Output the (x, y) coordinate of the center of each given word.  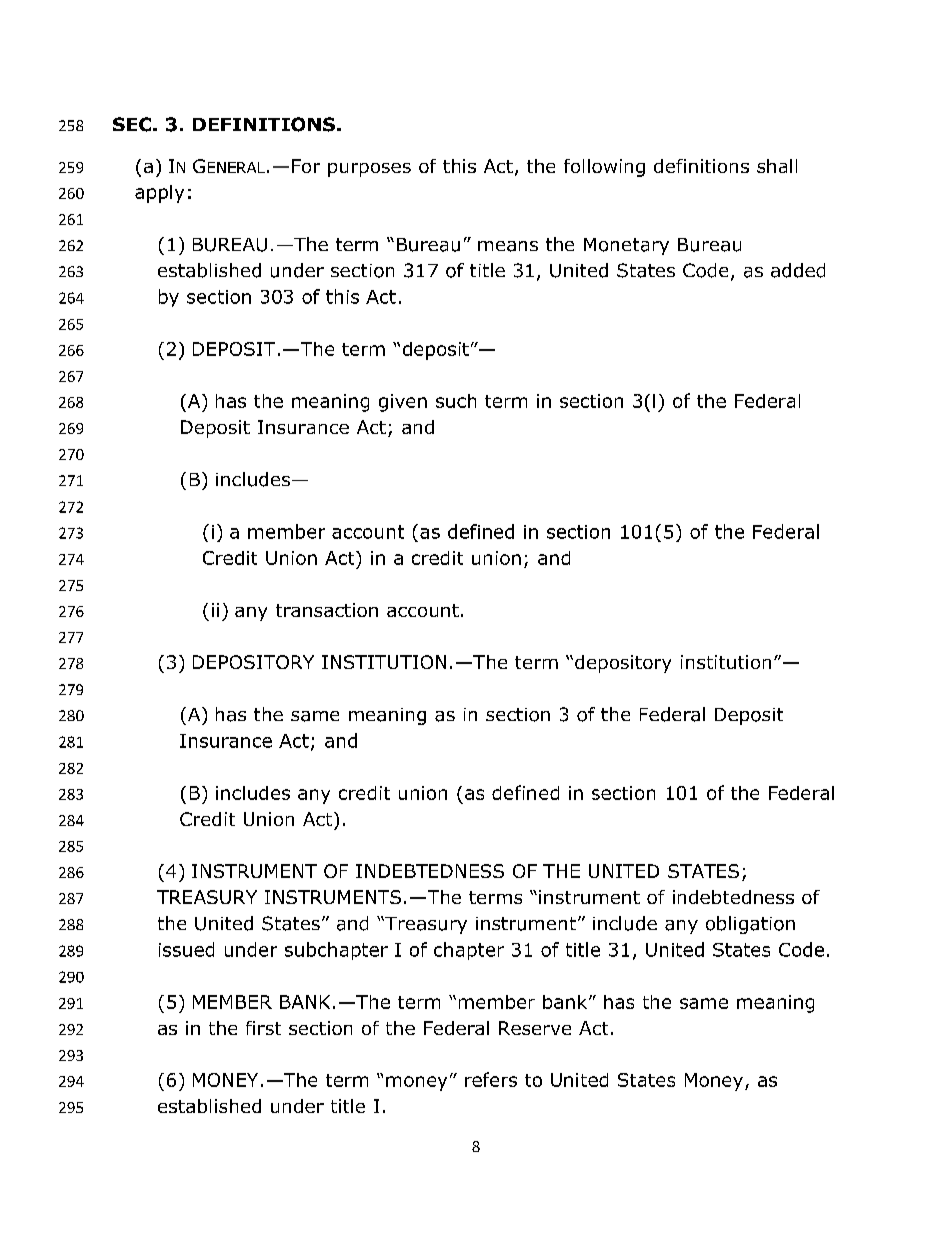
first (263, 1028)
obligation (750, 925)
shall (777, 166)
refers (491, 1079)
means (508, 246)
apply (159, 194)
